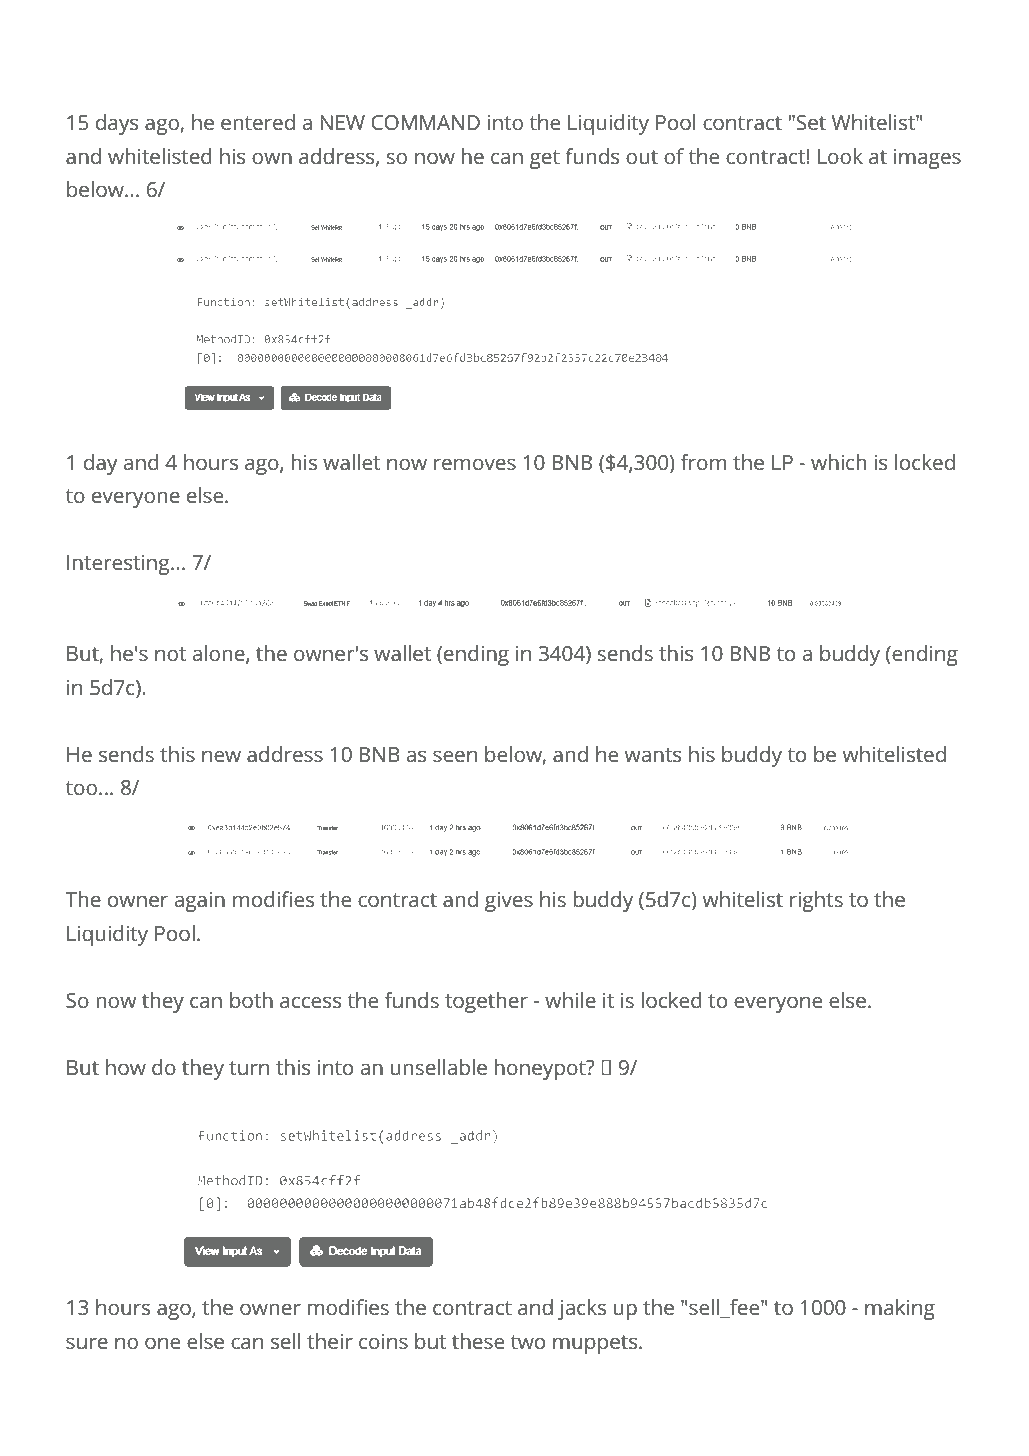  Describe the element at coordinates (170, 654) in the document. I see `not` at that location.
